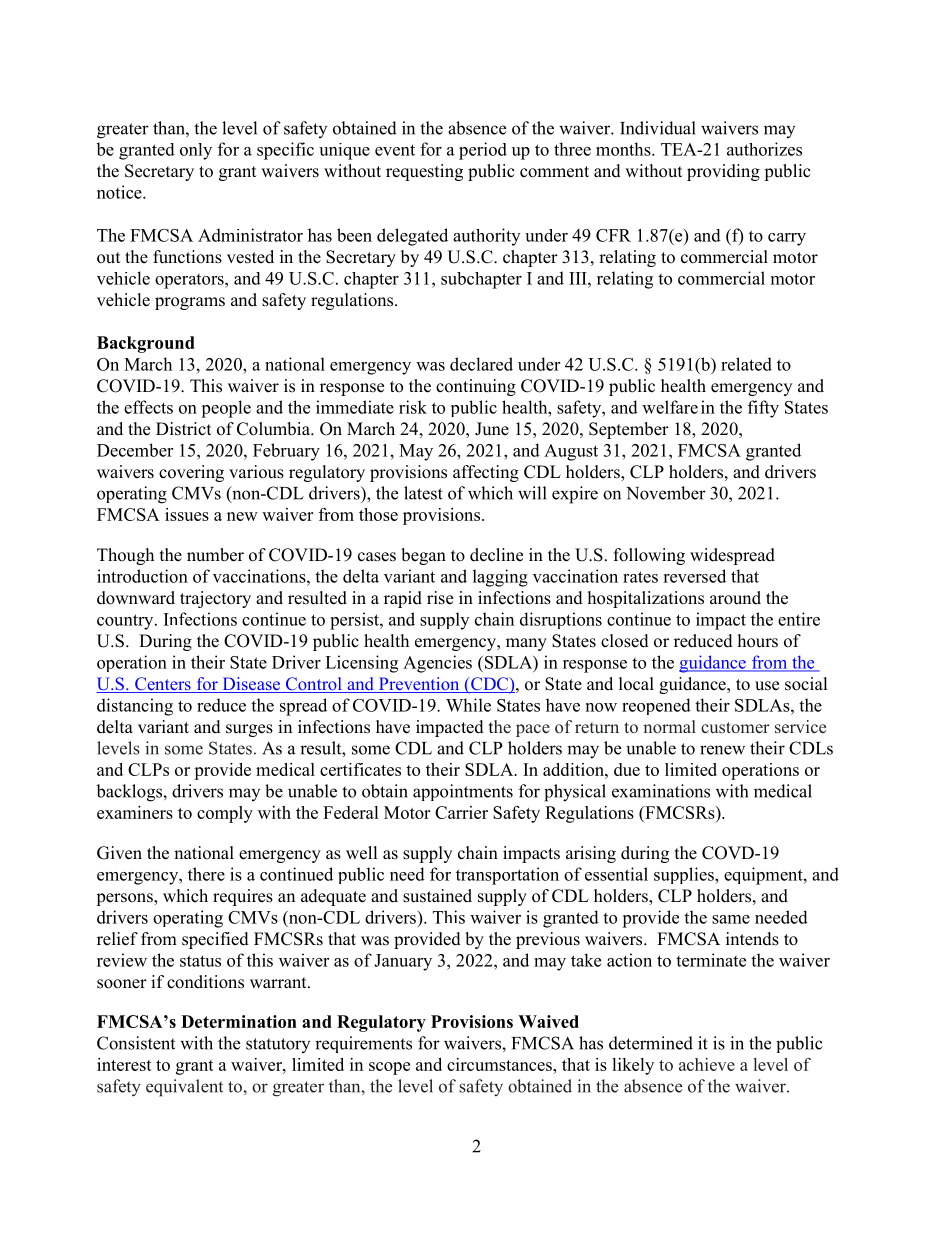  What do you see at coordinates (468, 705) in the document?
I see `While` at bounding box center [468, 705].
